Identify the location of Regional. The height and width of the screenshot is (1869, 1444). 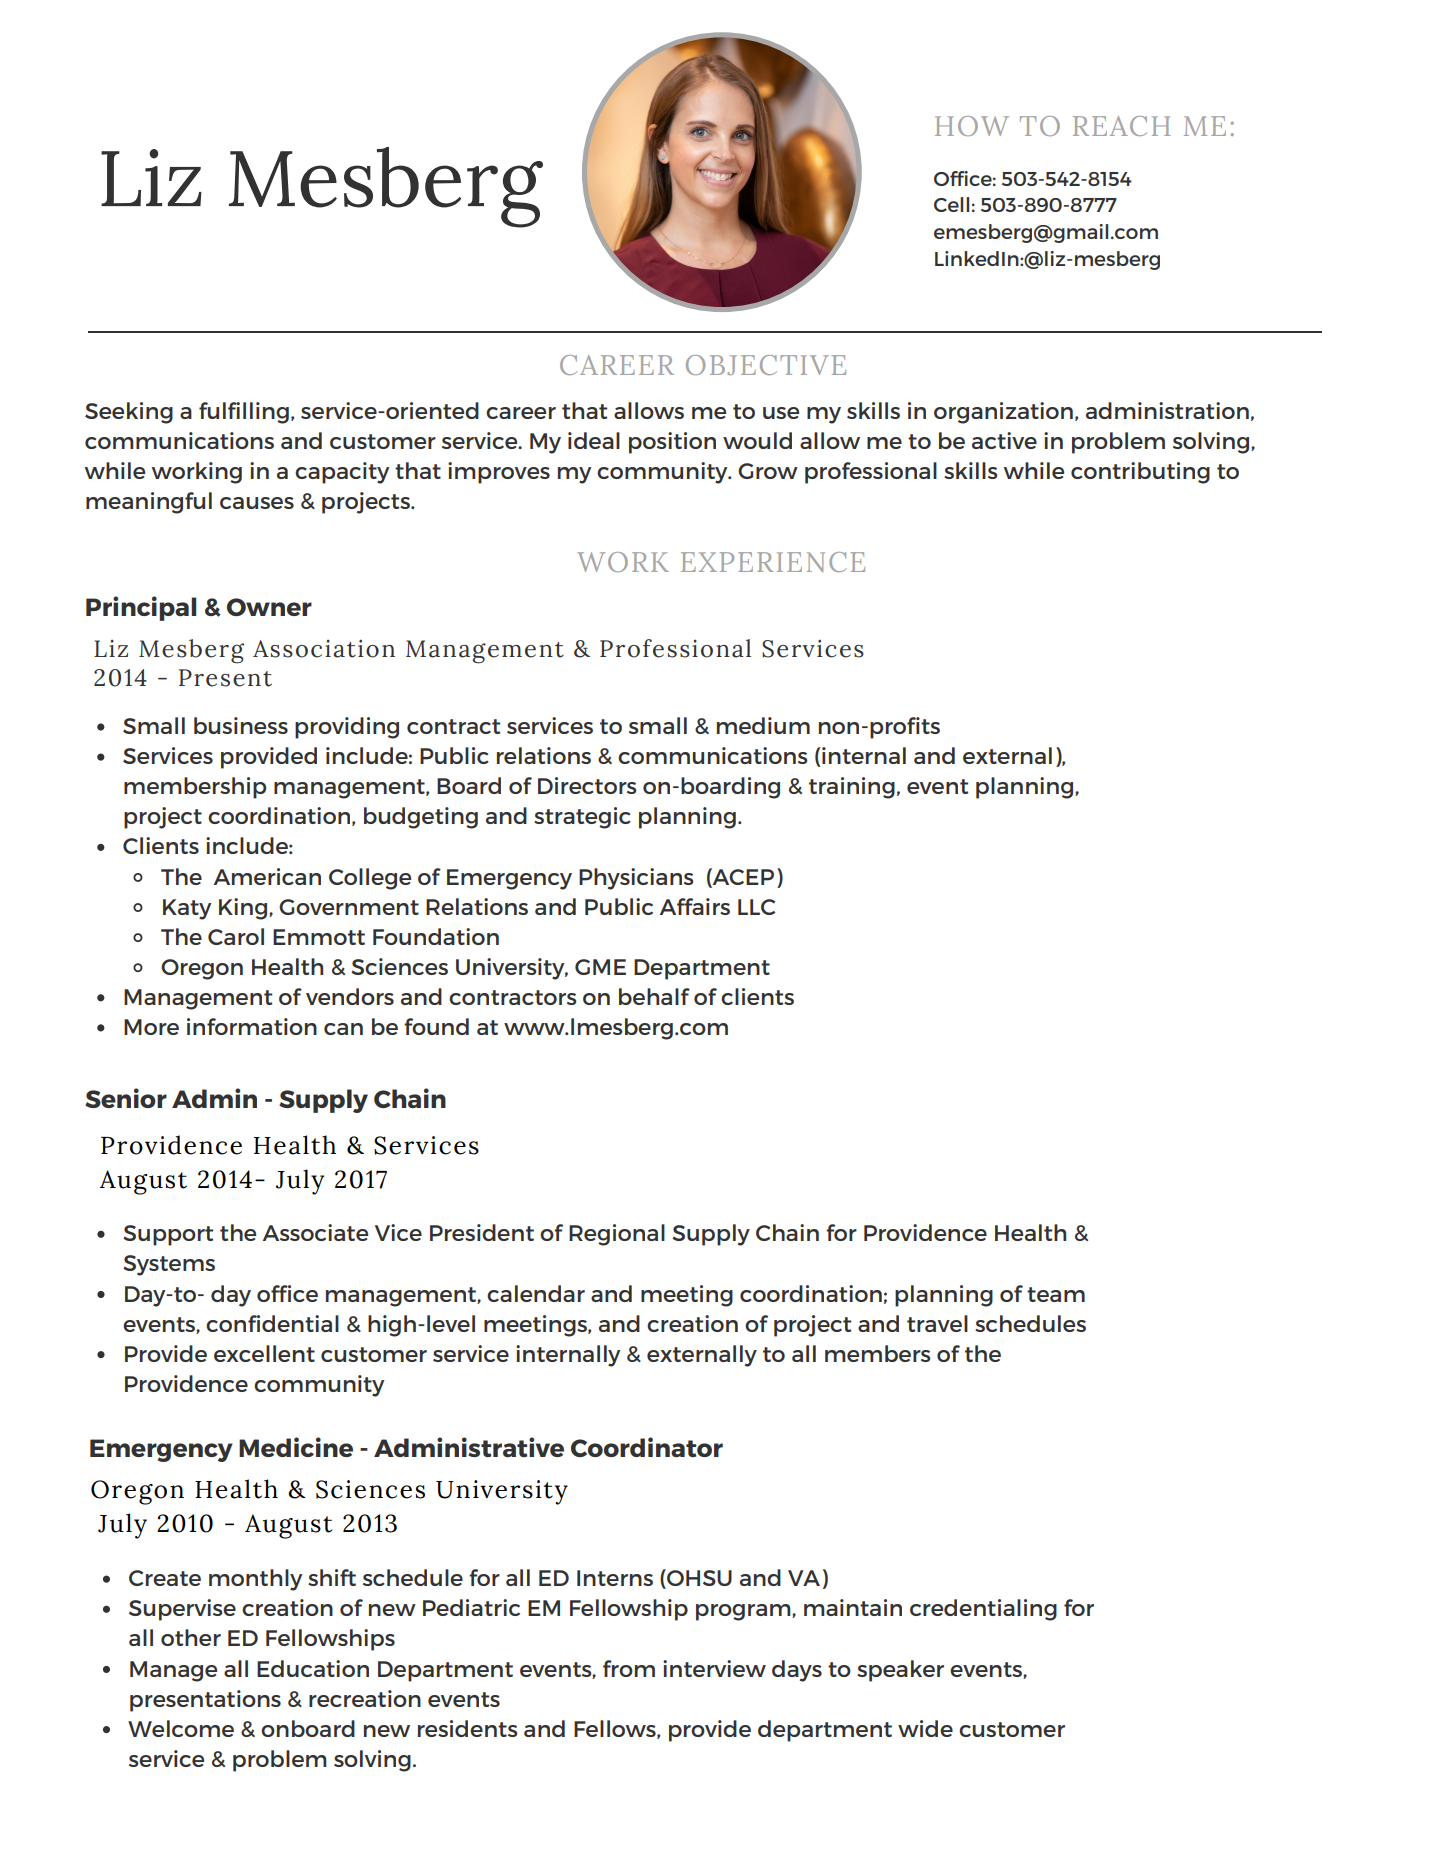
(617, 1235).
